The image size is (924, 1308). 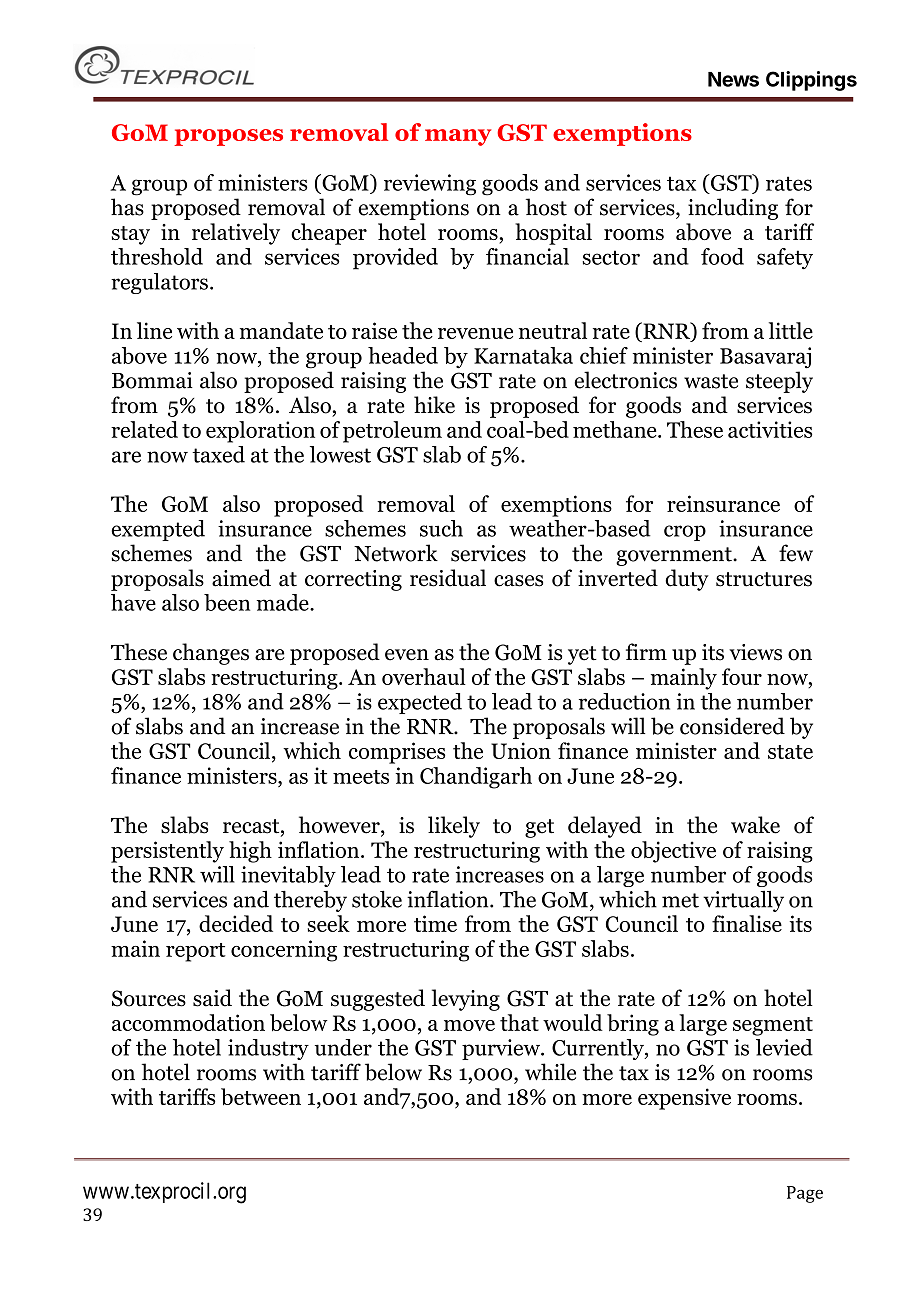 I want to click on many, so click(x=458, y=137).
